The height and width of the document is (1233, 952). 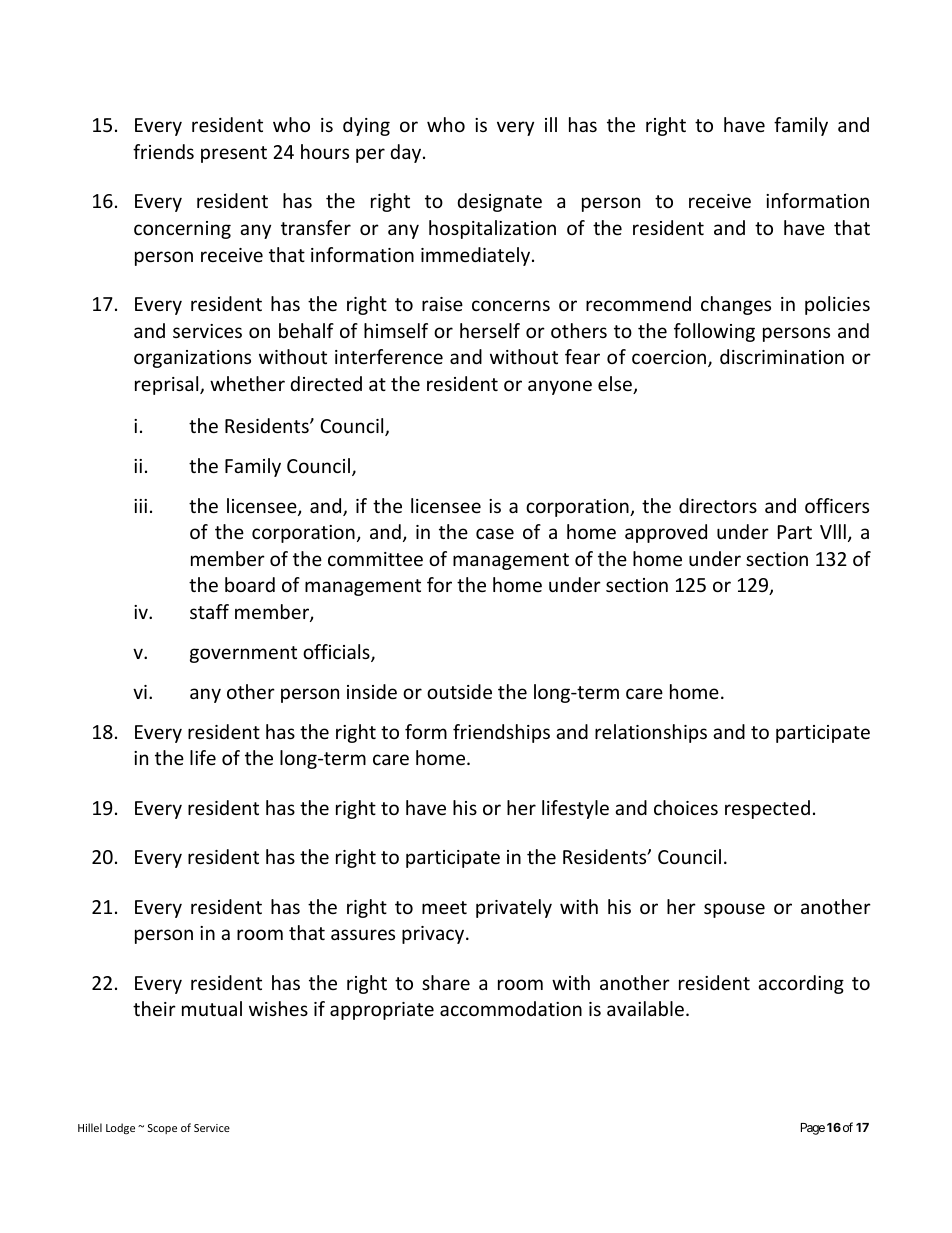 What do you see at coordinates (234, 154) in the document?
I see `present` at bounding box center [234, 154].
